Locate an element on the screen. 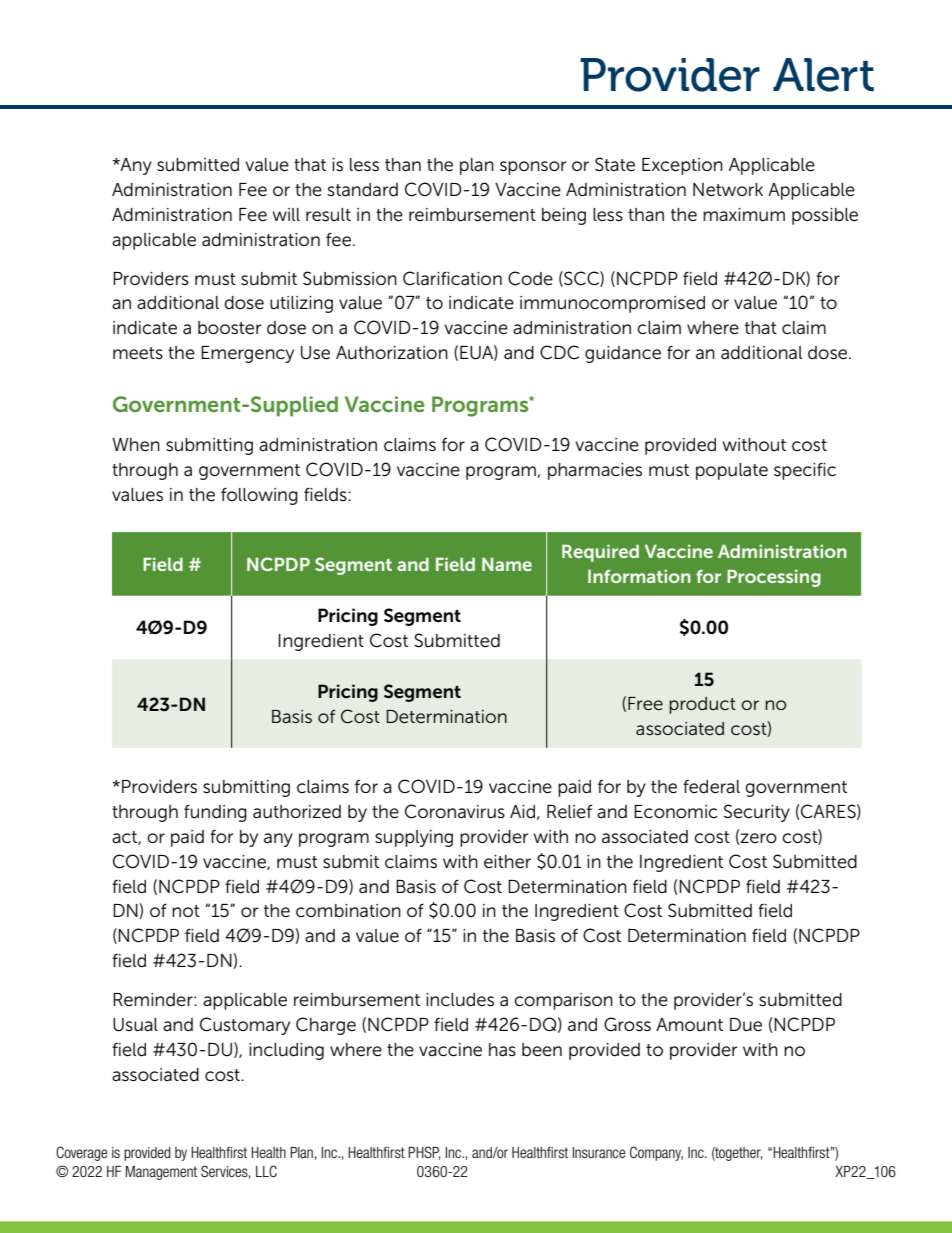 The height and width of the screenshot is (1233, 952). has is located at coordinates (502, 1050).
